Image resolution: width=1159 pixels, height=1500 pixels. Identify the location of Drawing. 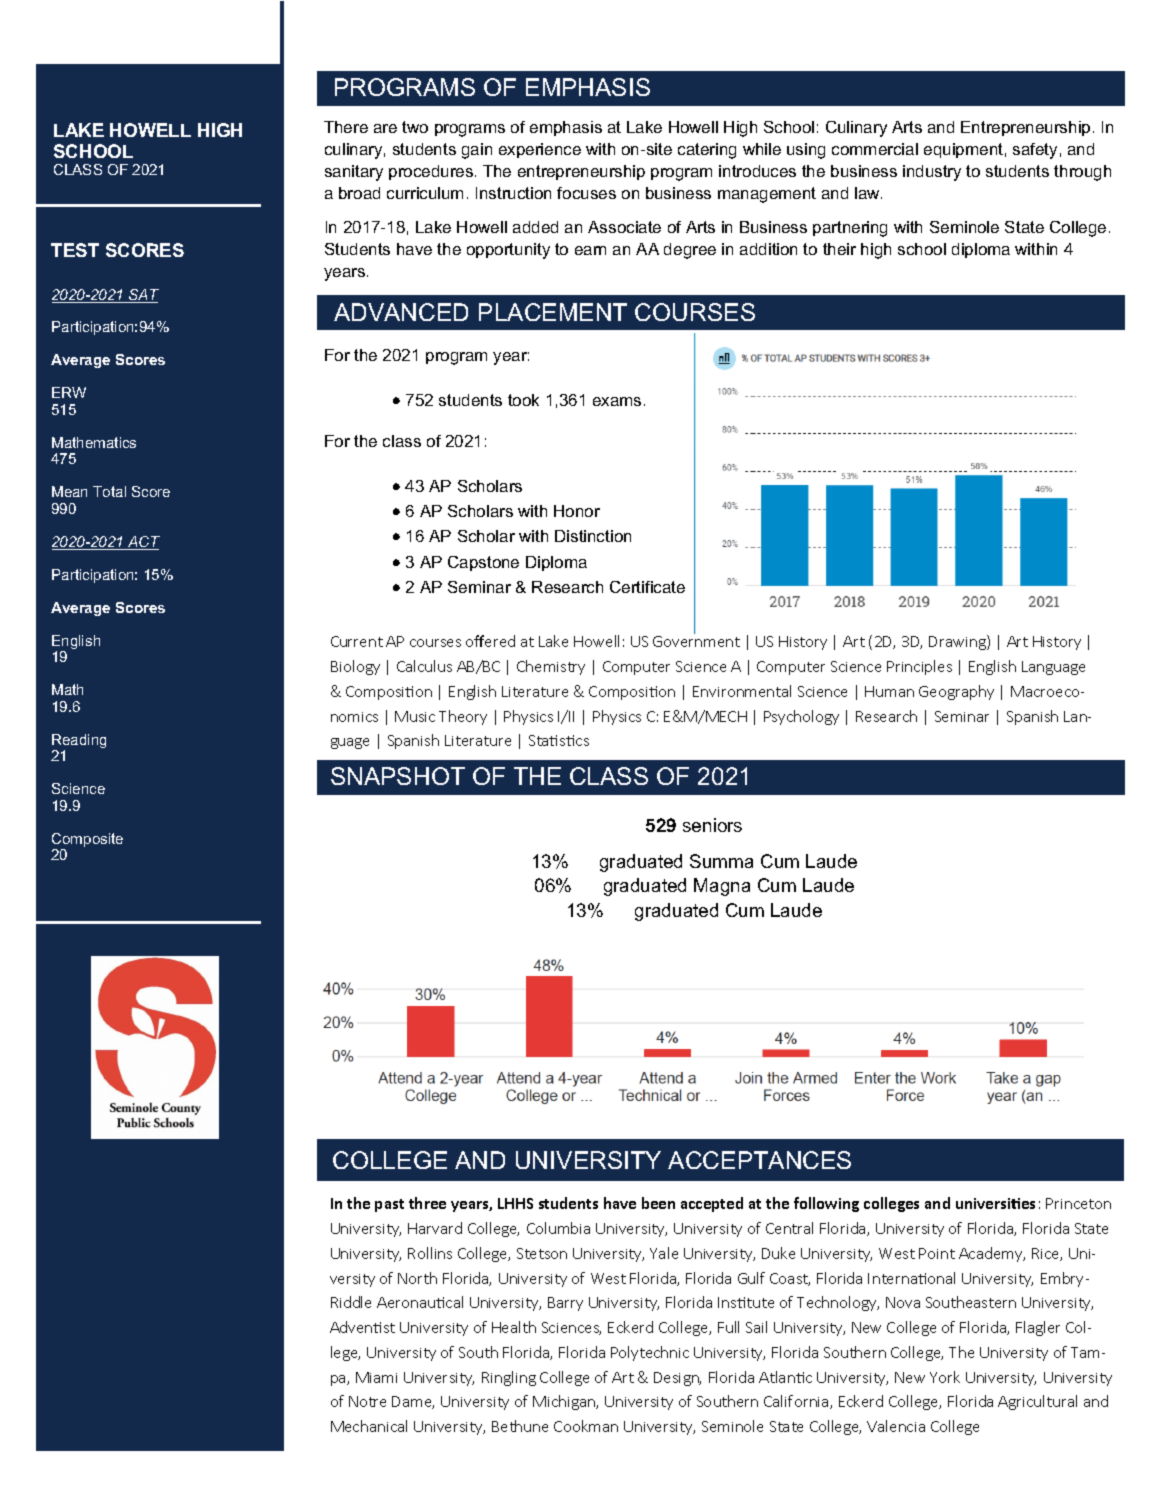
(958, 642).
